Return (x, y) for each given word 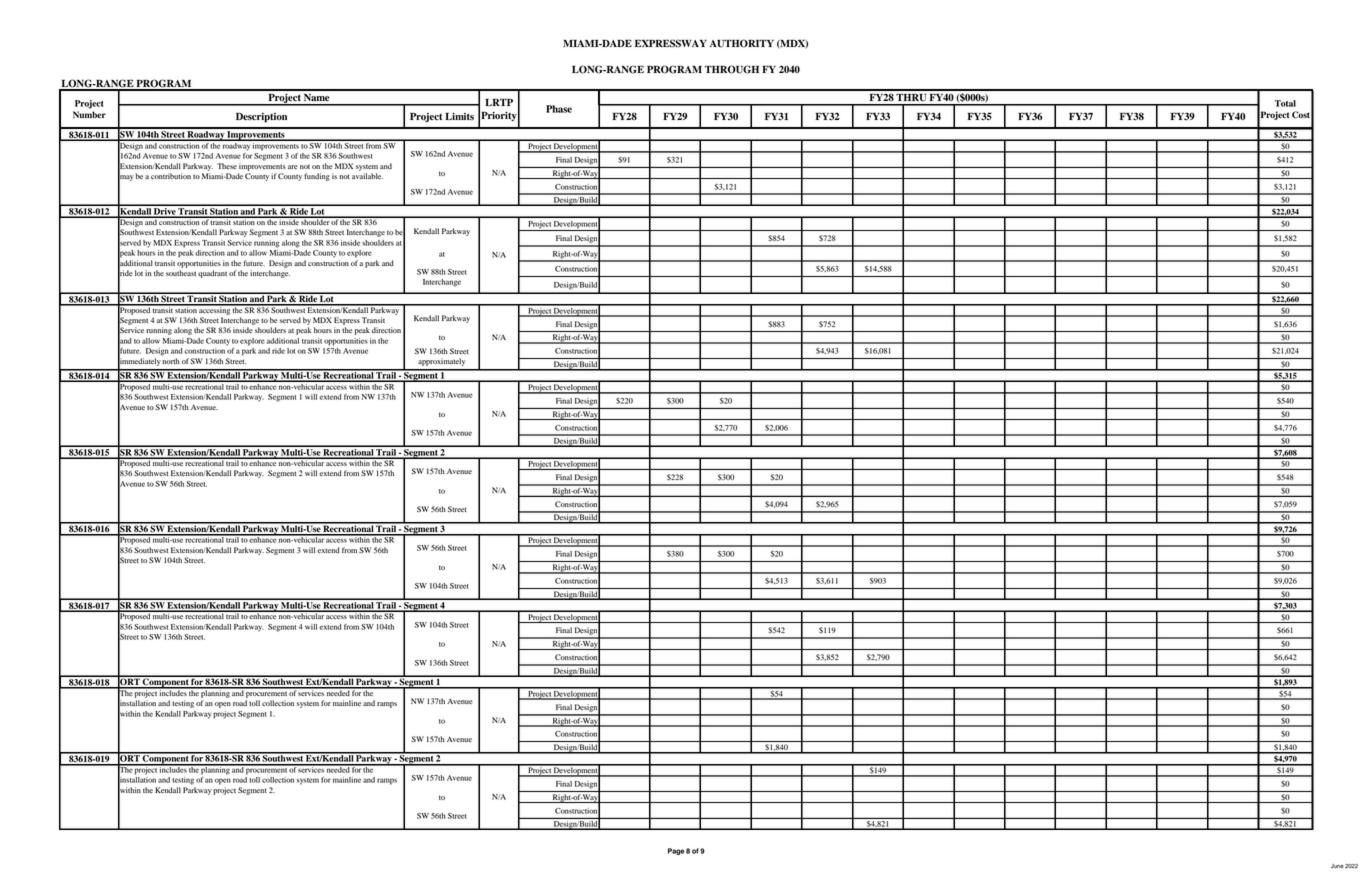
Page (676, 851)
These (227, 166)
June (1337, 866)
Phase (559, 109)
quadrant (212, 274)
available (367, 176)
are (293, 167)
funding (317, 177)
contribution (171, 176)
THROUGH (732, 69)
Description (261, 118)
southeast (181, 273)
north (171, 361)
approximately (441, 362)
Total (1285, 103)
